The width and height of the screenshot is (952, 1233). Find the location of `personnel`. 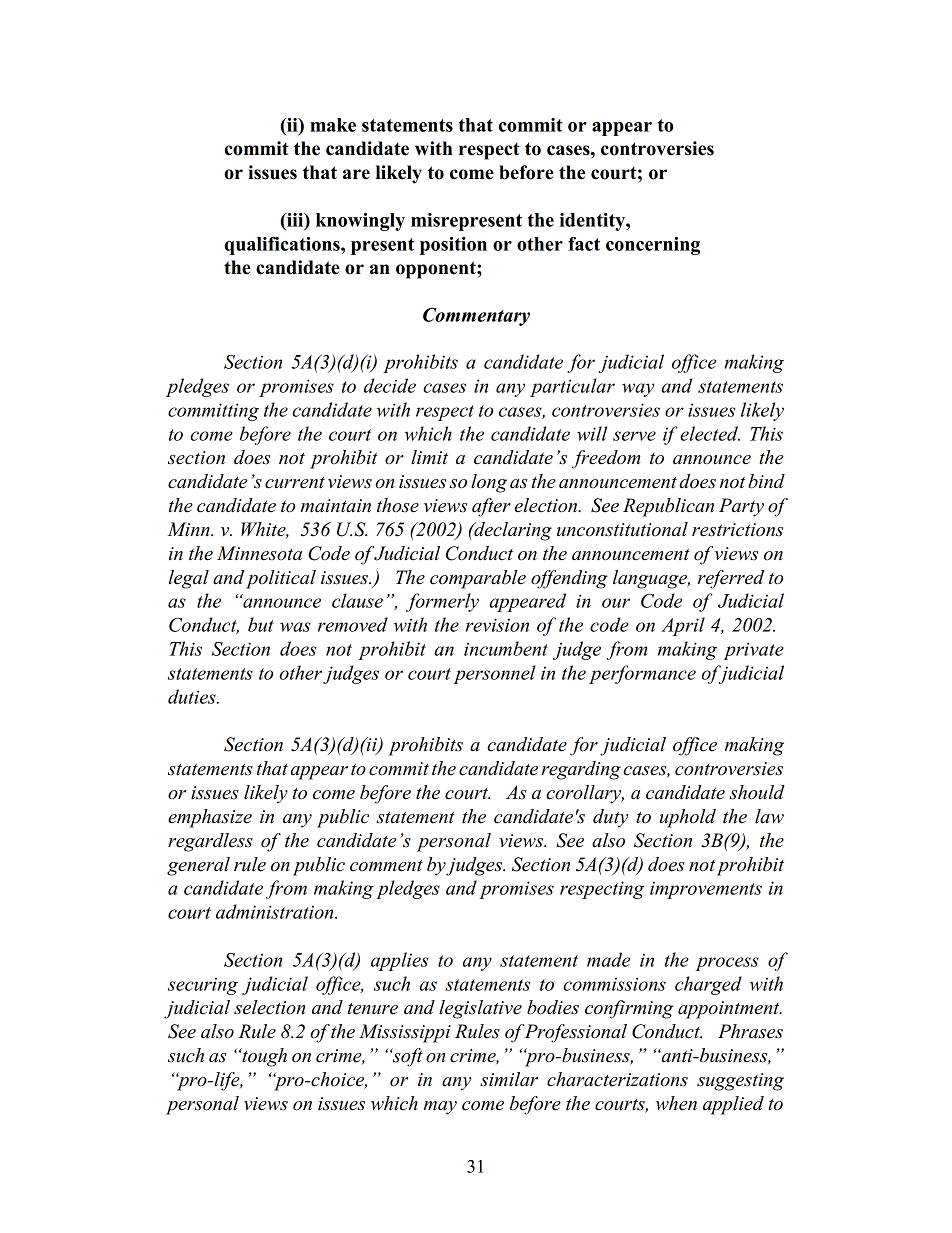

personnel is located at coordinates (494, 674).
